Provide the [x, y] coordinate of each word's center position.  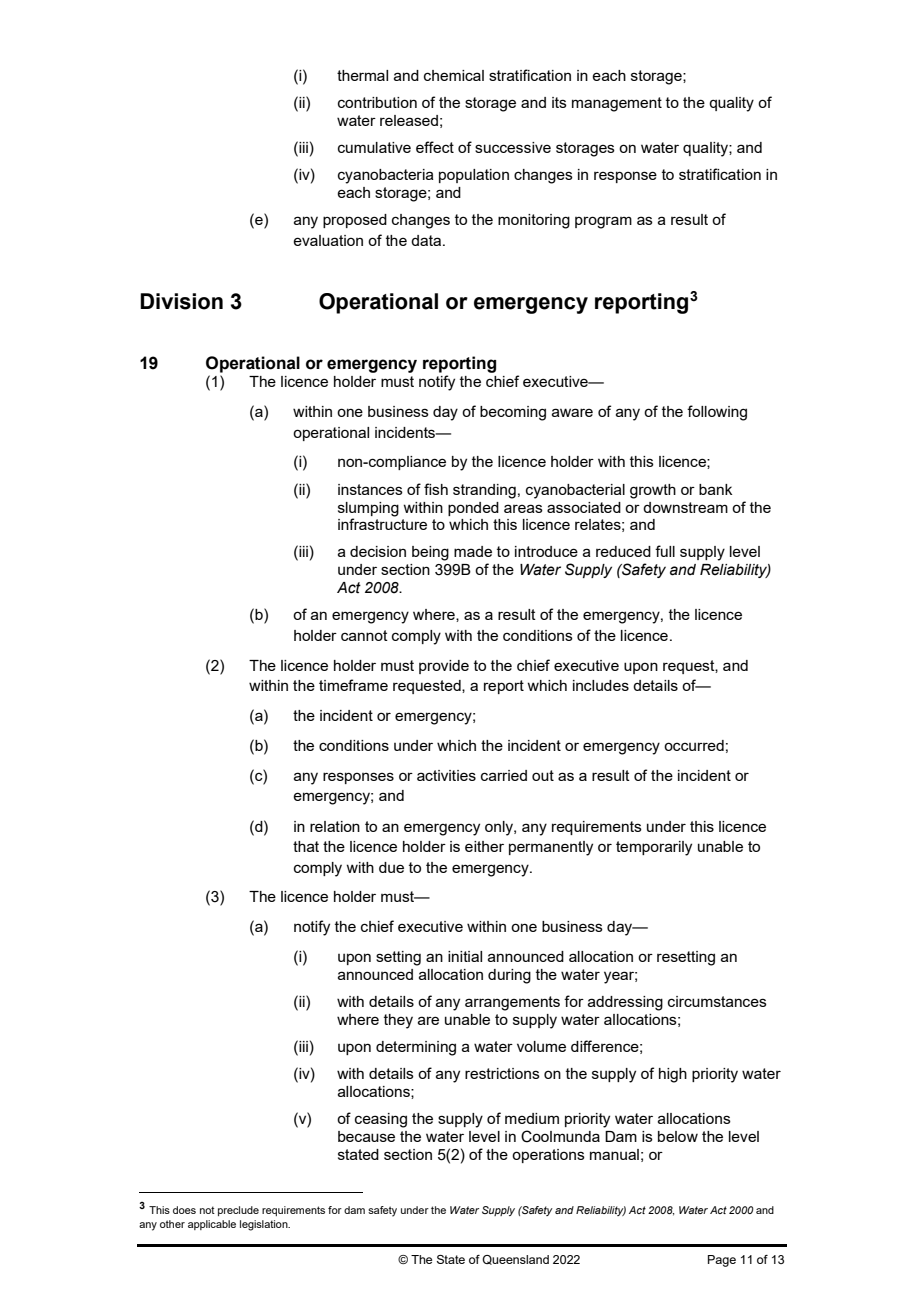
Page [722, 1261]
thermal [362, 75]
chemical [454, 75]
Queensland [515, 1260]
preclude [238, 1211]
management [617, 104]
